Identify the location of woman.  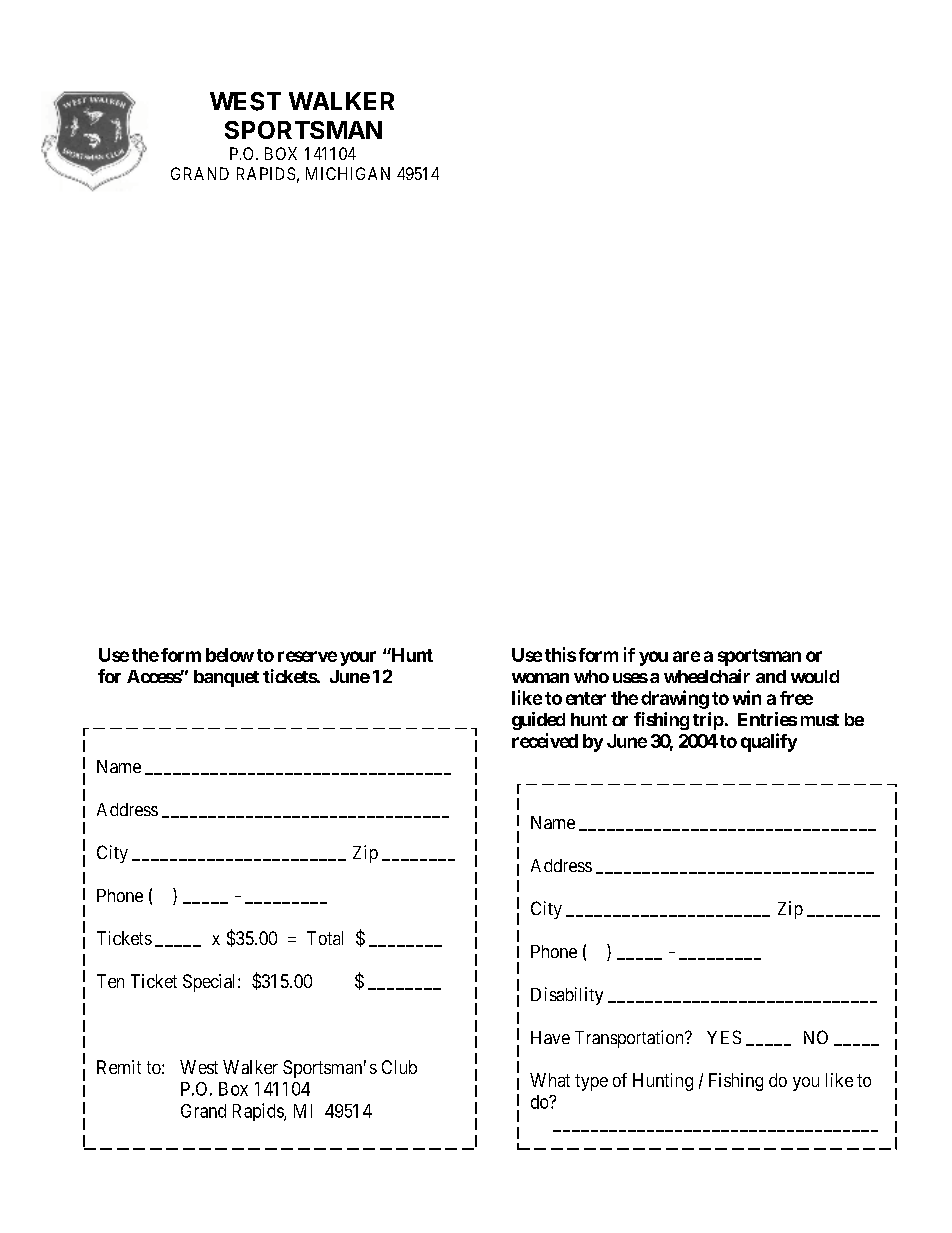
(540, 678).
